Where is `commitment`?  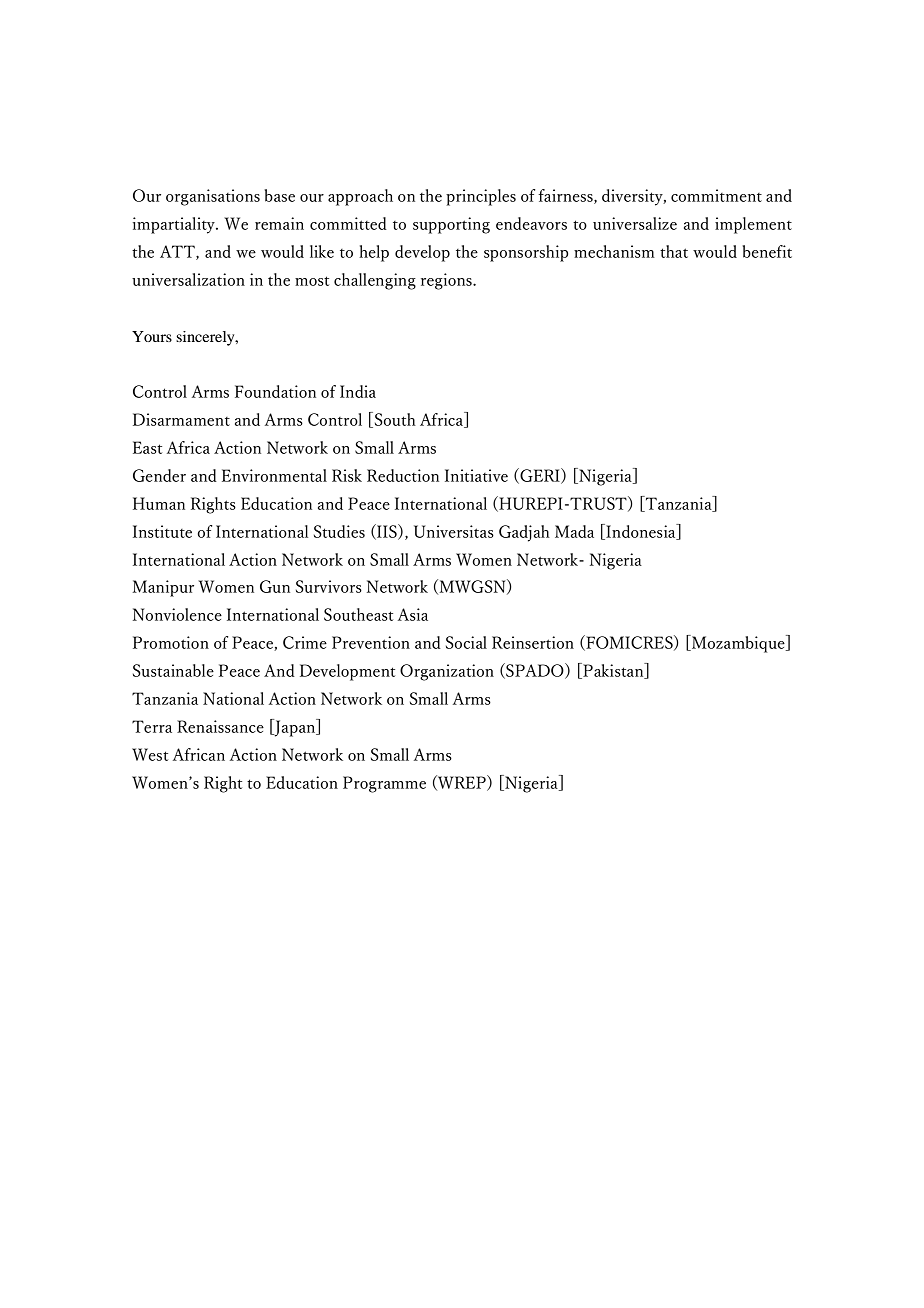 commitment is located at coordinates (716, 195).
